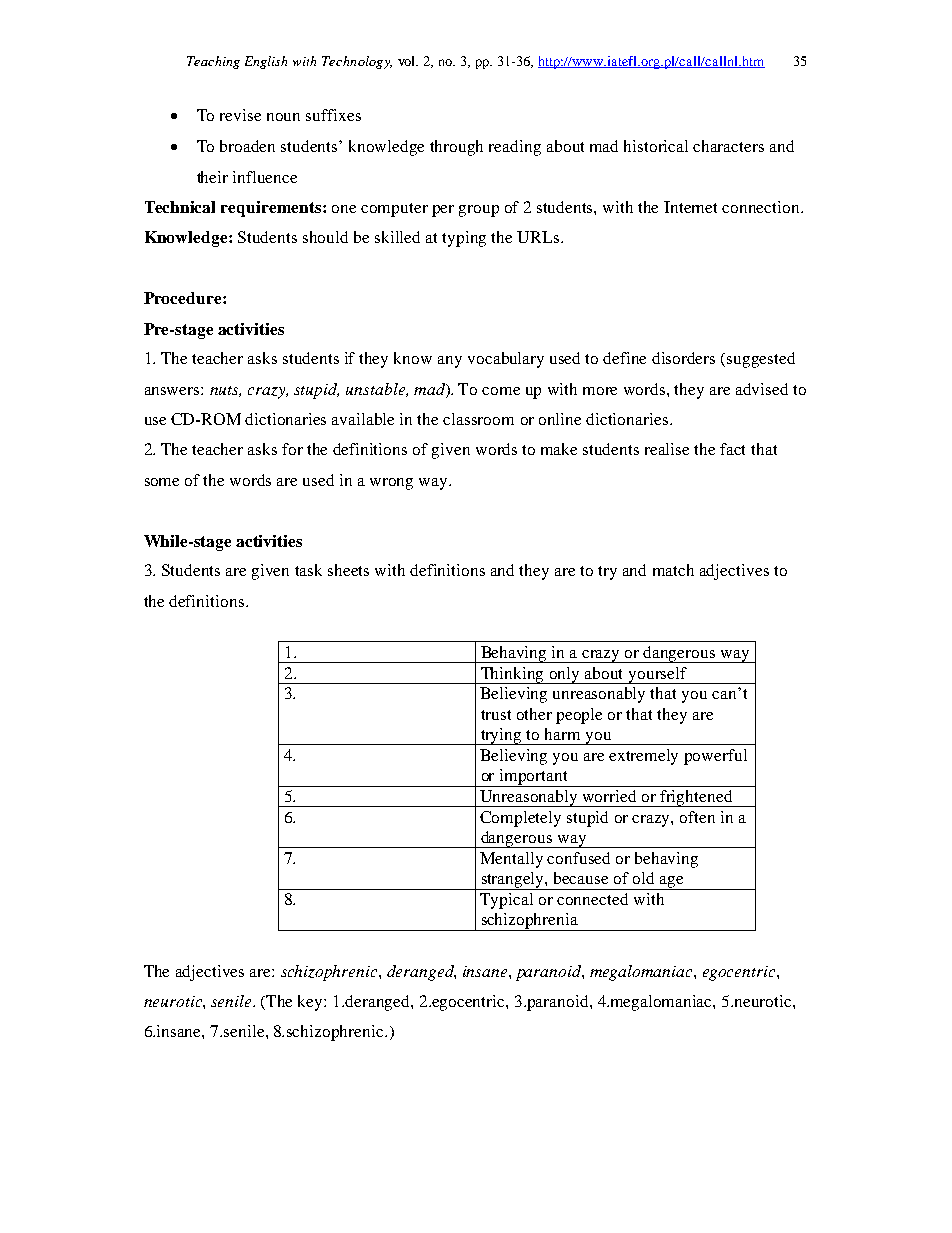 Image resolution: width=952 pixels, height=1233 pixels. Describe the element at coordinates (408, 61) in the image. I see `vol` at that location.
